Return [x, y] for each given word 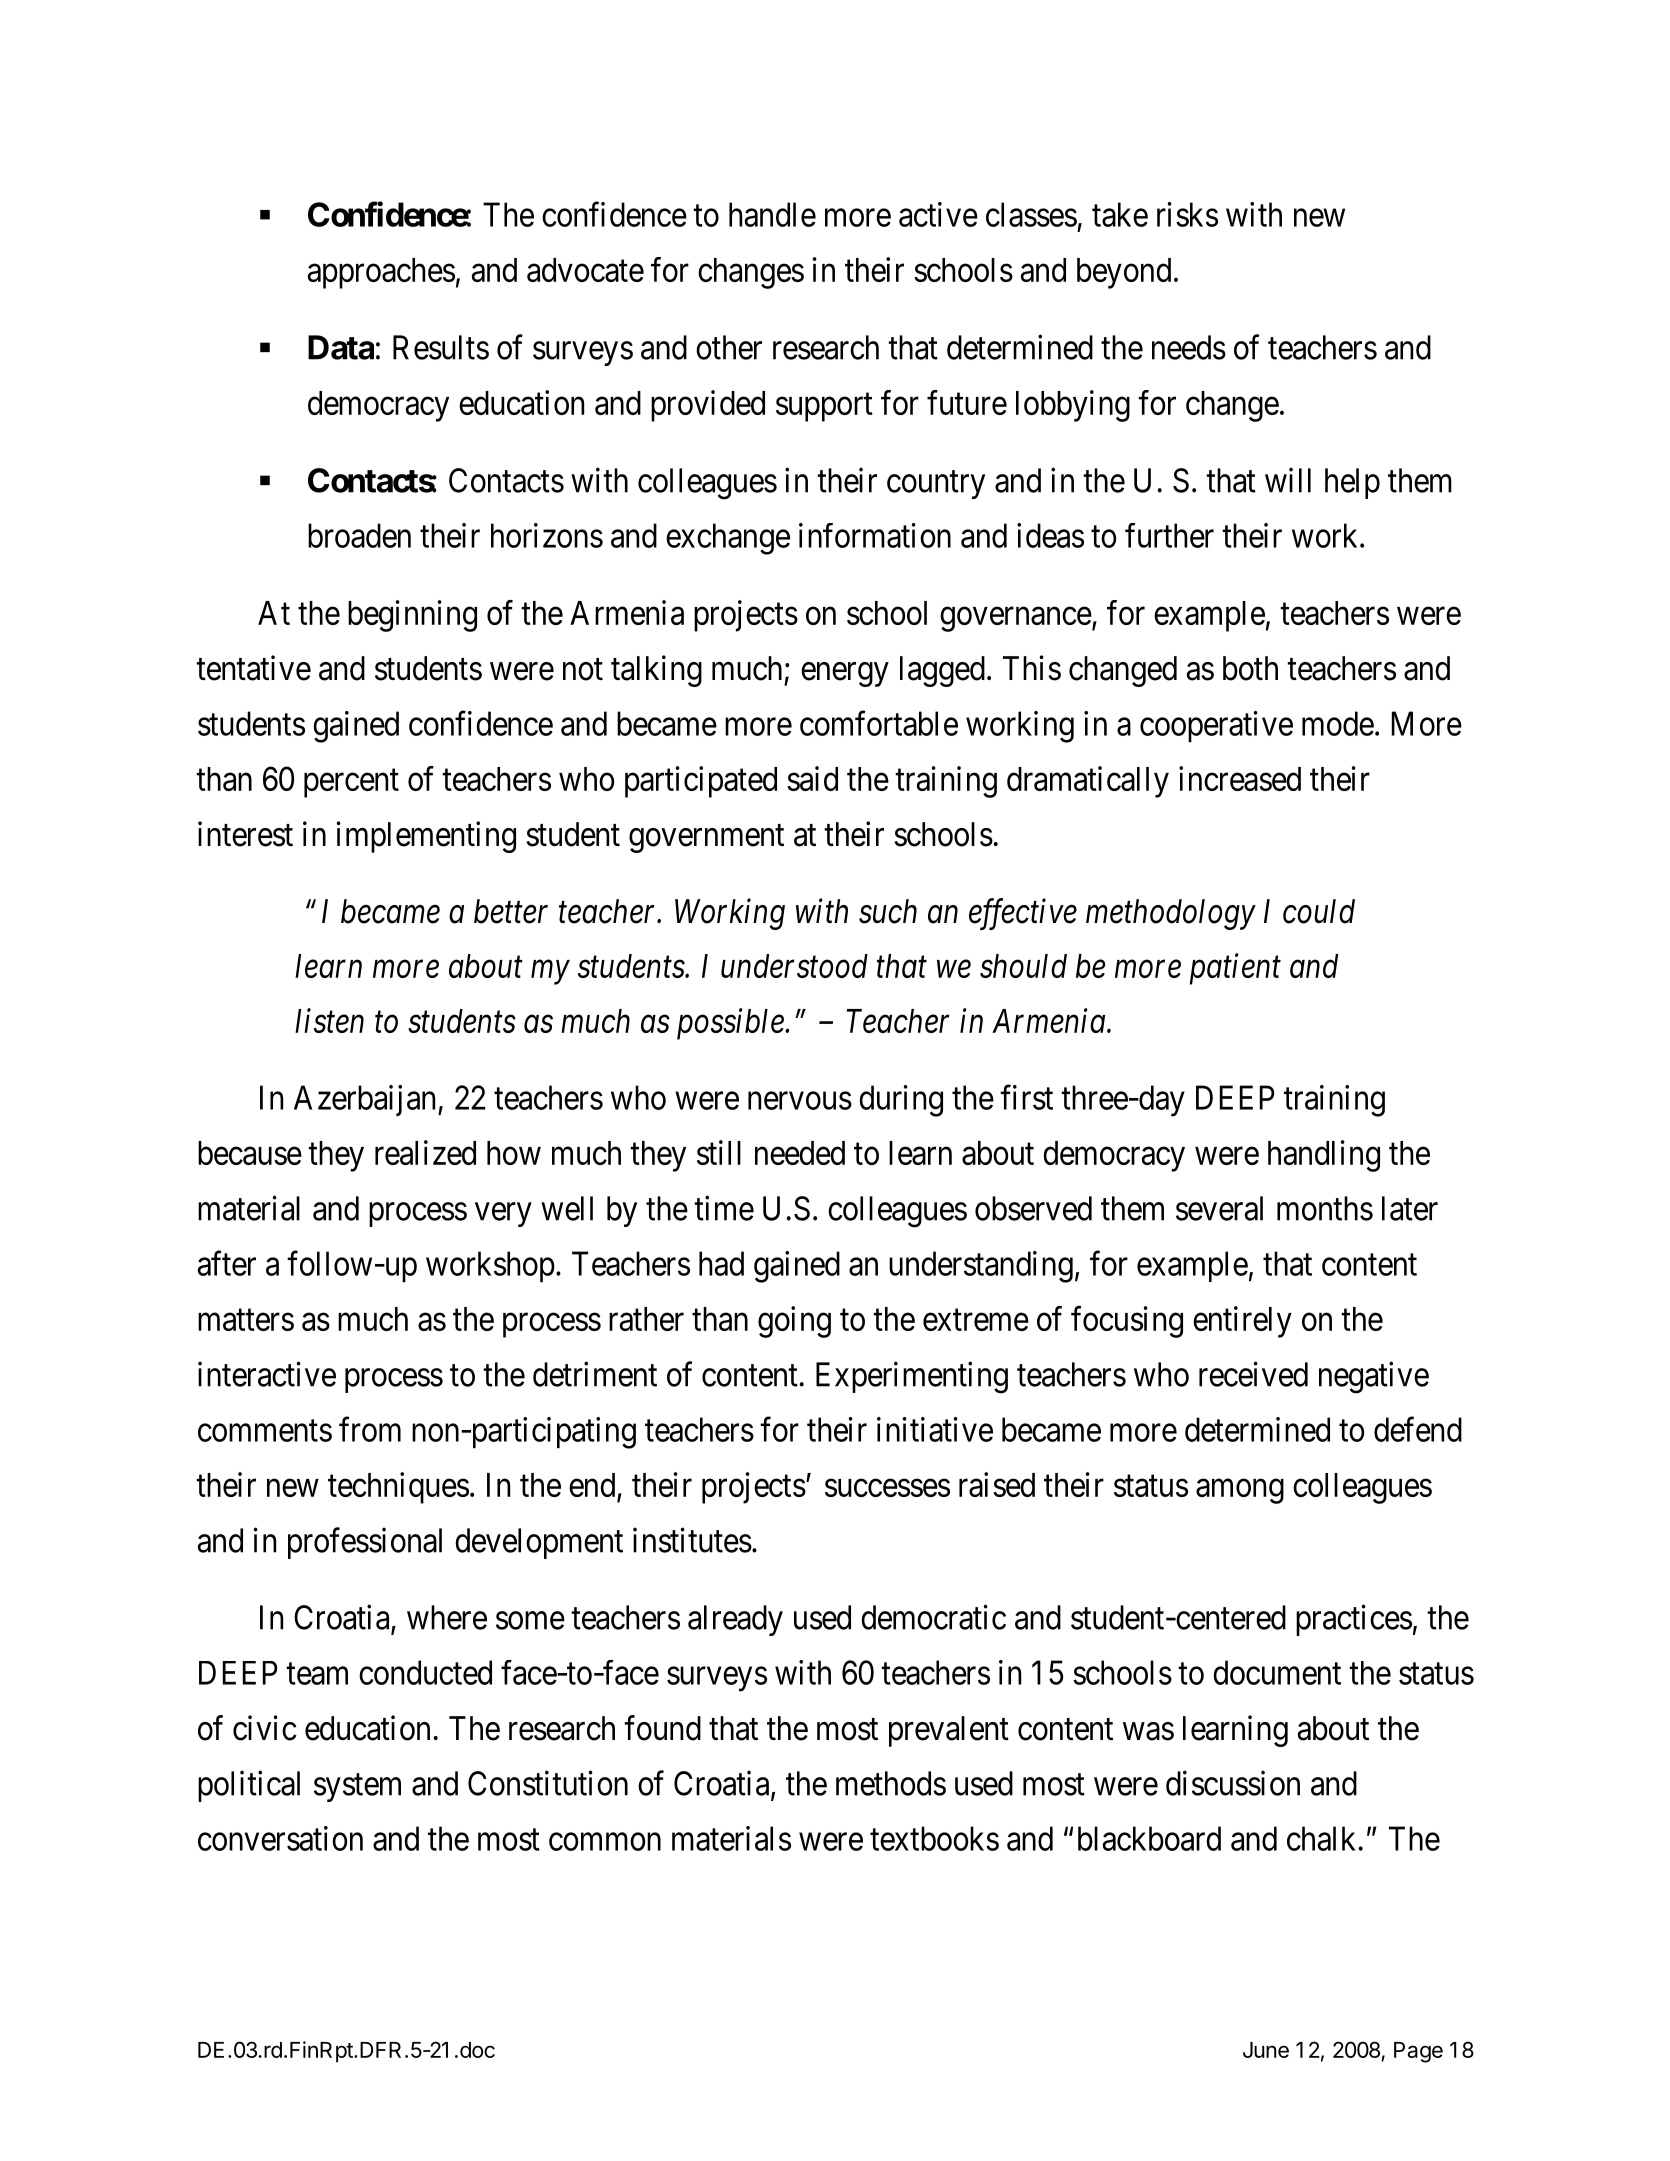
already [735, 1620]
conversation [280, 1838]
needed [800, 1153]
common [605, 1842]
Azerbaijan [366, 1100]
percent [351, 783]
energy [844, 675]
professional [365, 1543]
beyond [1124, 273]
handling [1324, 1156]
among [1240, 1491]
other [729, 347]
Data [341, 347]
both [1250, 668]
